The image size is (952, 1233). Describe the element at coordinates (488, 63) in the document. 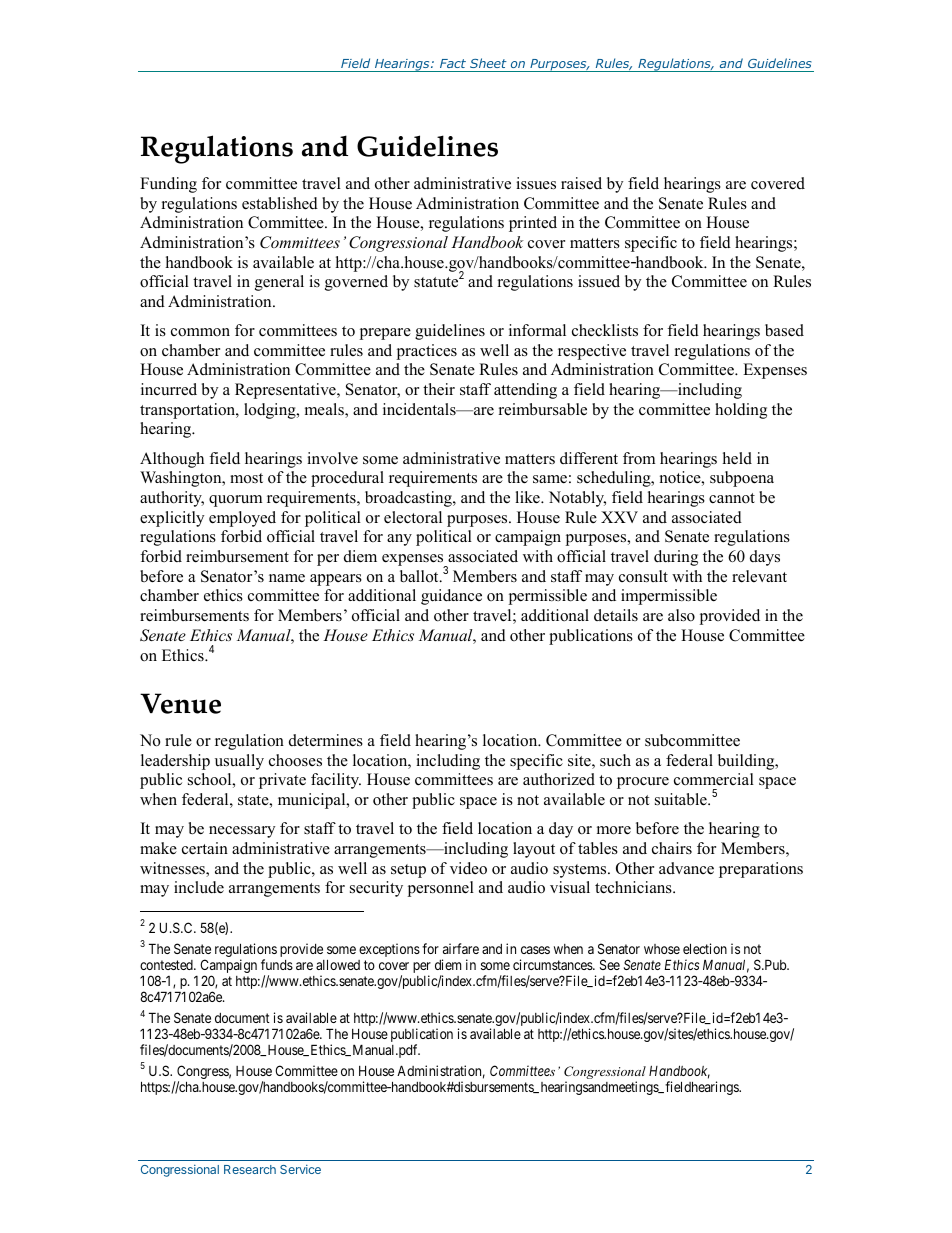

I see `Sheet` at that location.
